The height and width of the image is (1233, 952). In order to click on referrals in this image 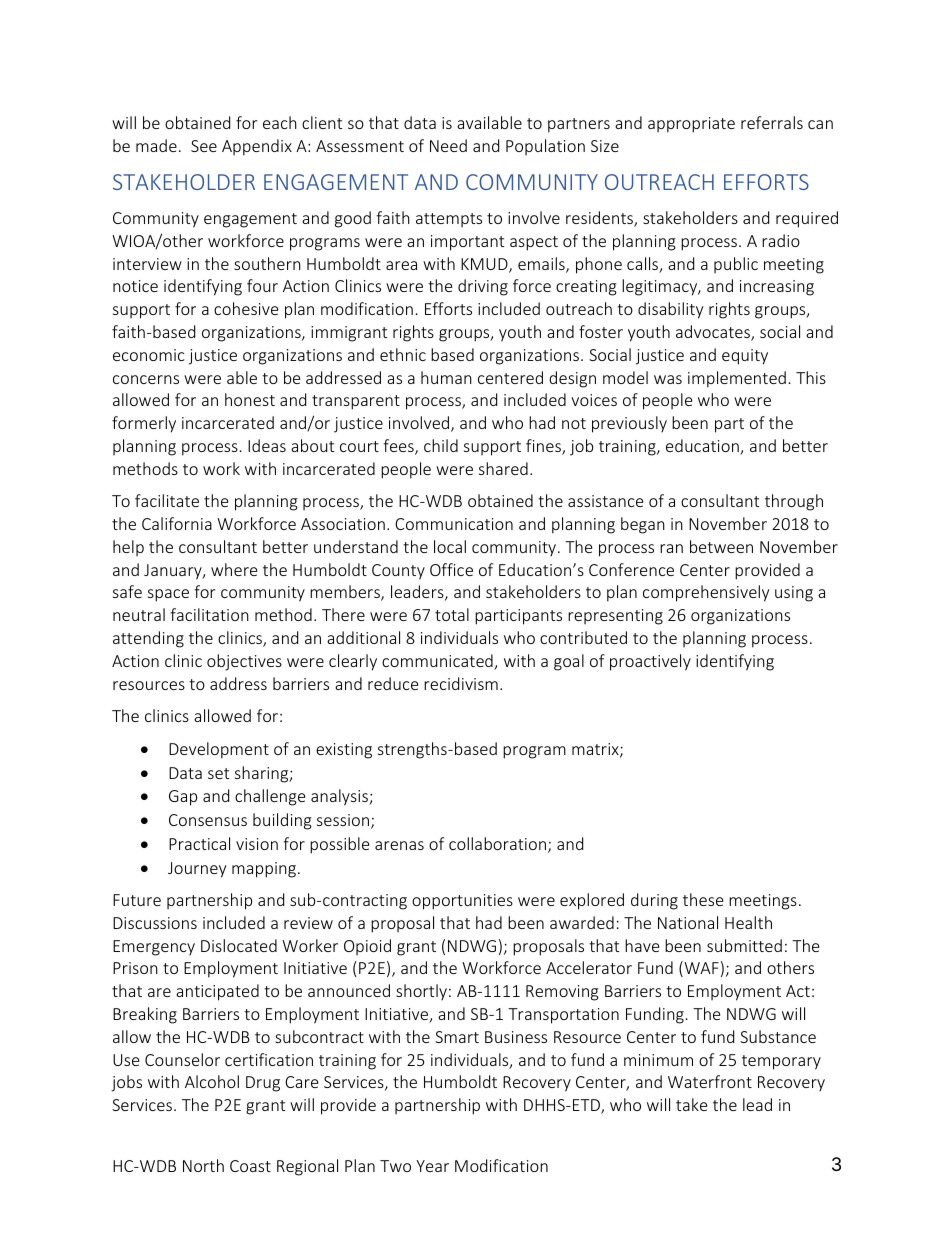, I will do `click(772, 122)`.
